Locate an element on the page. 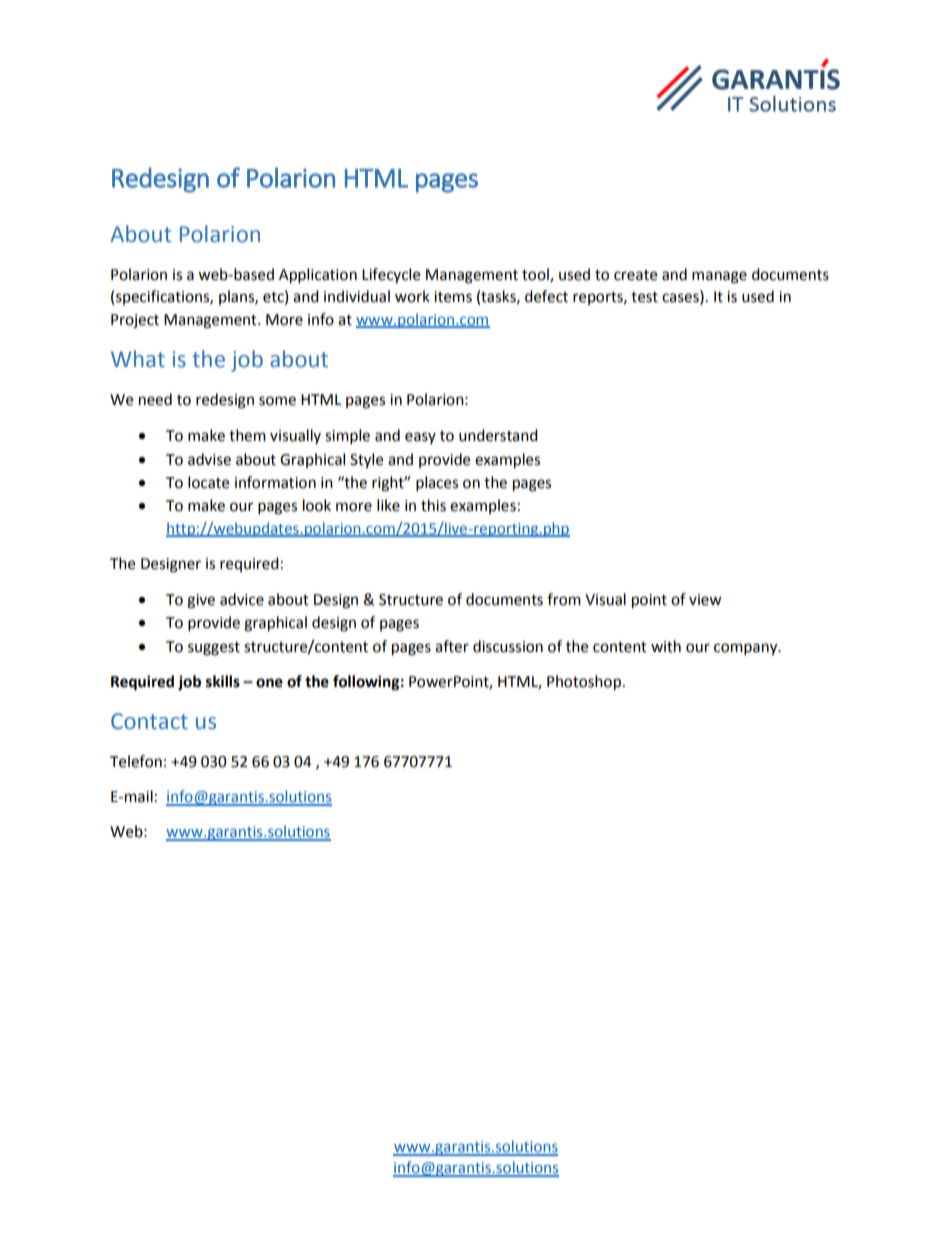  them is located at coordinates (247, 435).
